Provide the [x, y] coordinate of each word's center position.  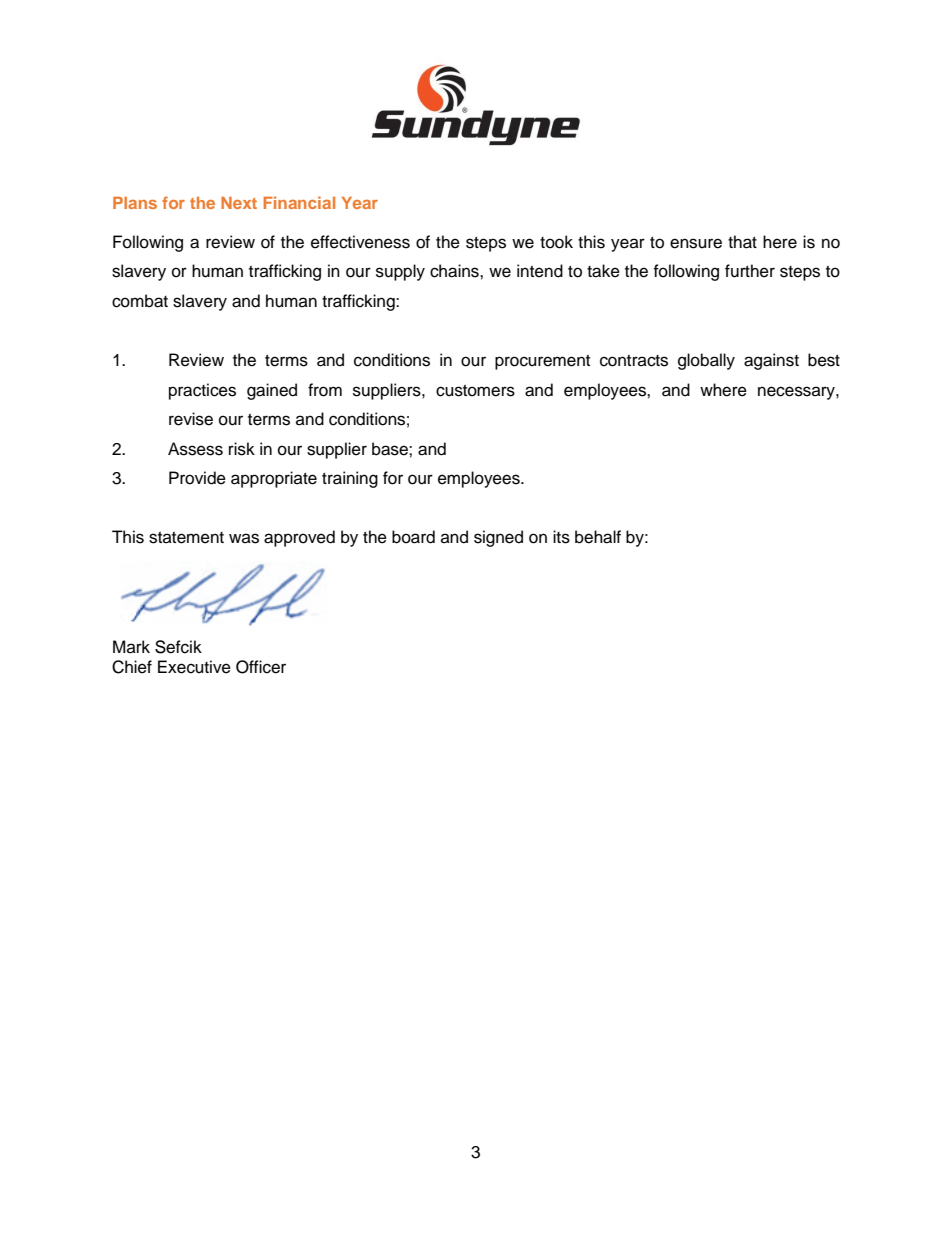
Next [239, 203]
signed [498, 538]
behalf [598, 537]
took [556, 242]
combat [140, 301]
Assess [195, 449]
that [742, 242]
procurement [542, 362]
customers [475, 391]
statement [186, 538]
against [771, 361]
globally [706, 361]
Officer [261, 667]
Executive [194, 667]
